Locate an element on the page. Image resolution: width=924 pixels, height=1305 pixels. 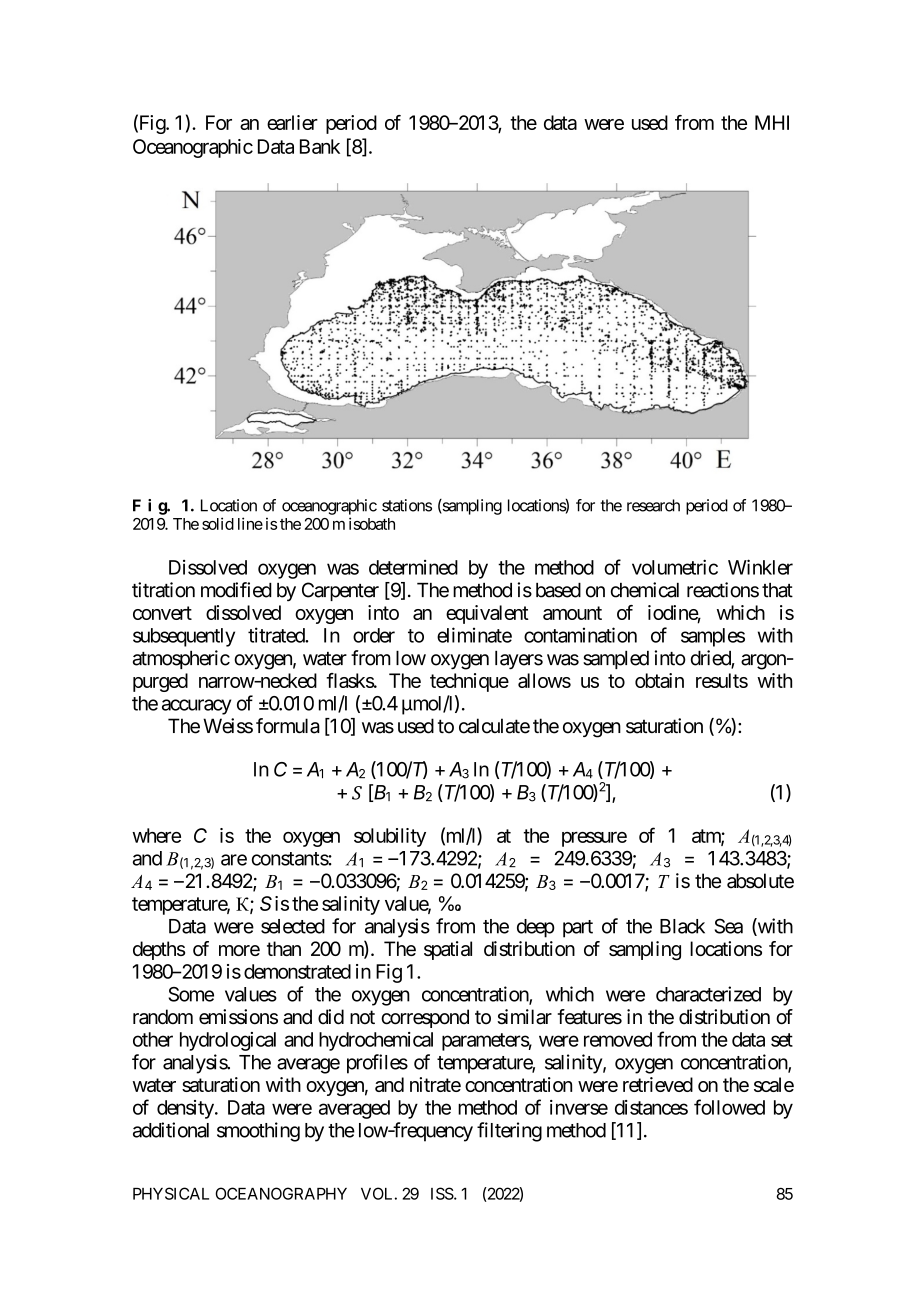
spatial is located at coordinates (448, 950).
